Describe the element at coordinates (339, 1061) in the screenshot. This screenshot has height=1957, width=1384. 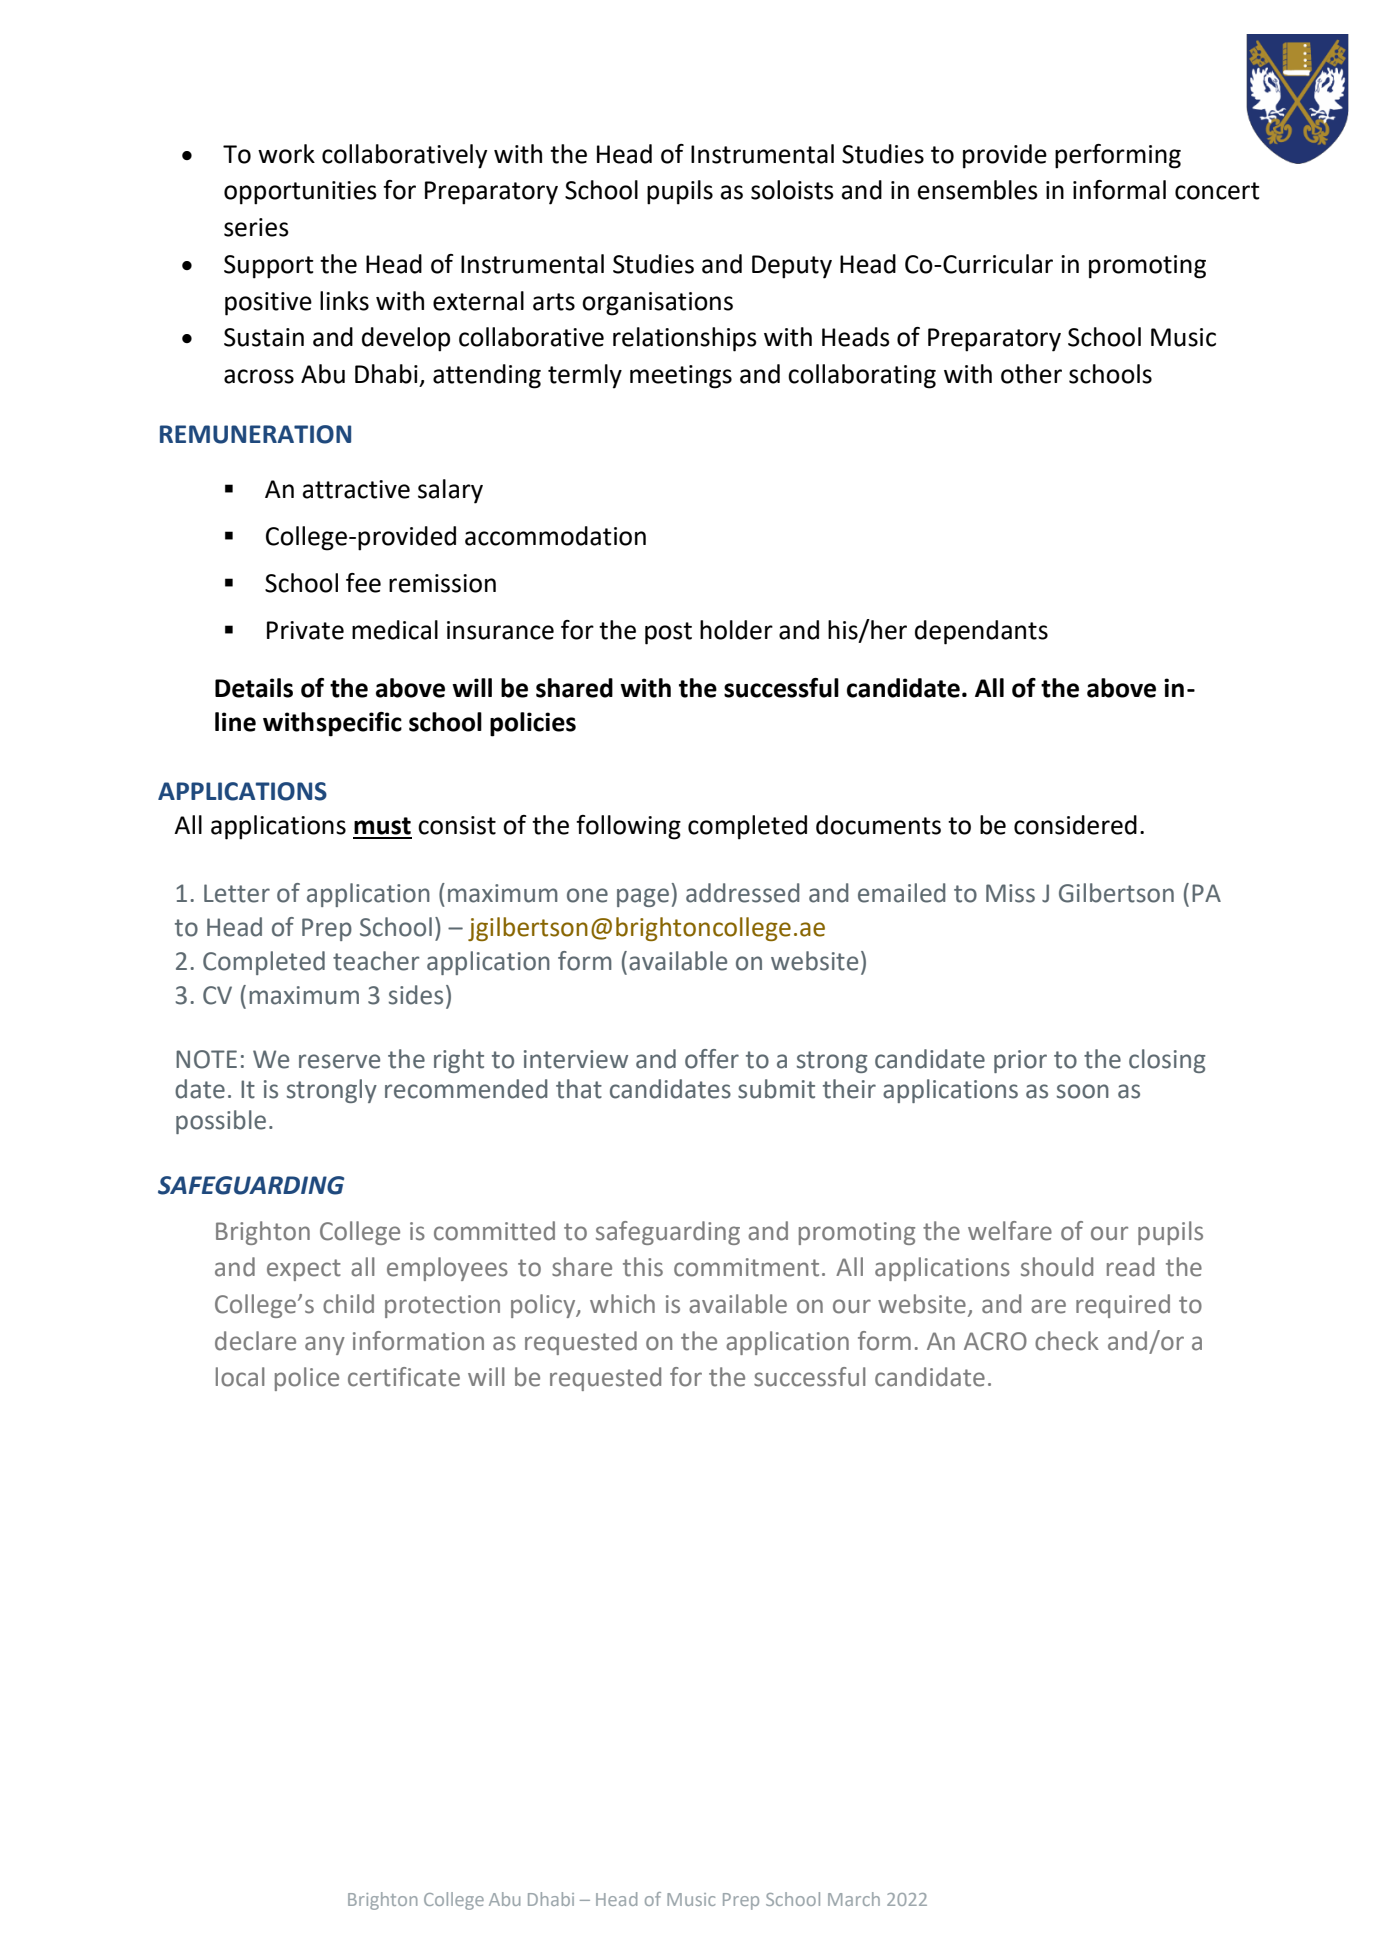
I see `reserve` at that location.
